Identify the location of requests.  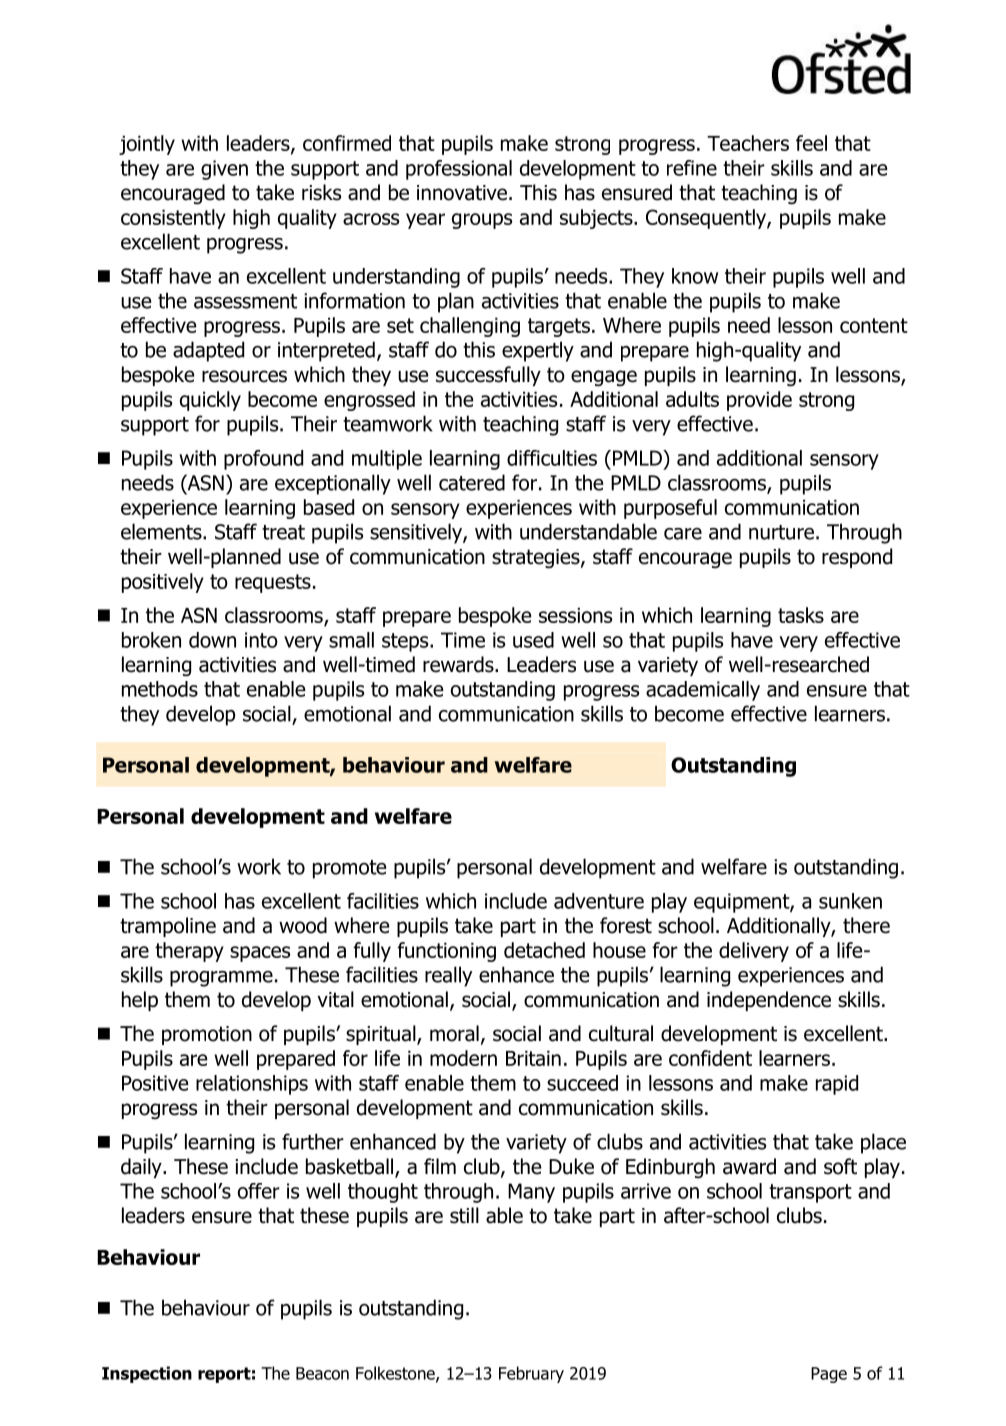
(273, 583).
